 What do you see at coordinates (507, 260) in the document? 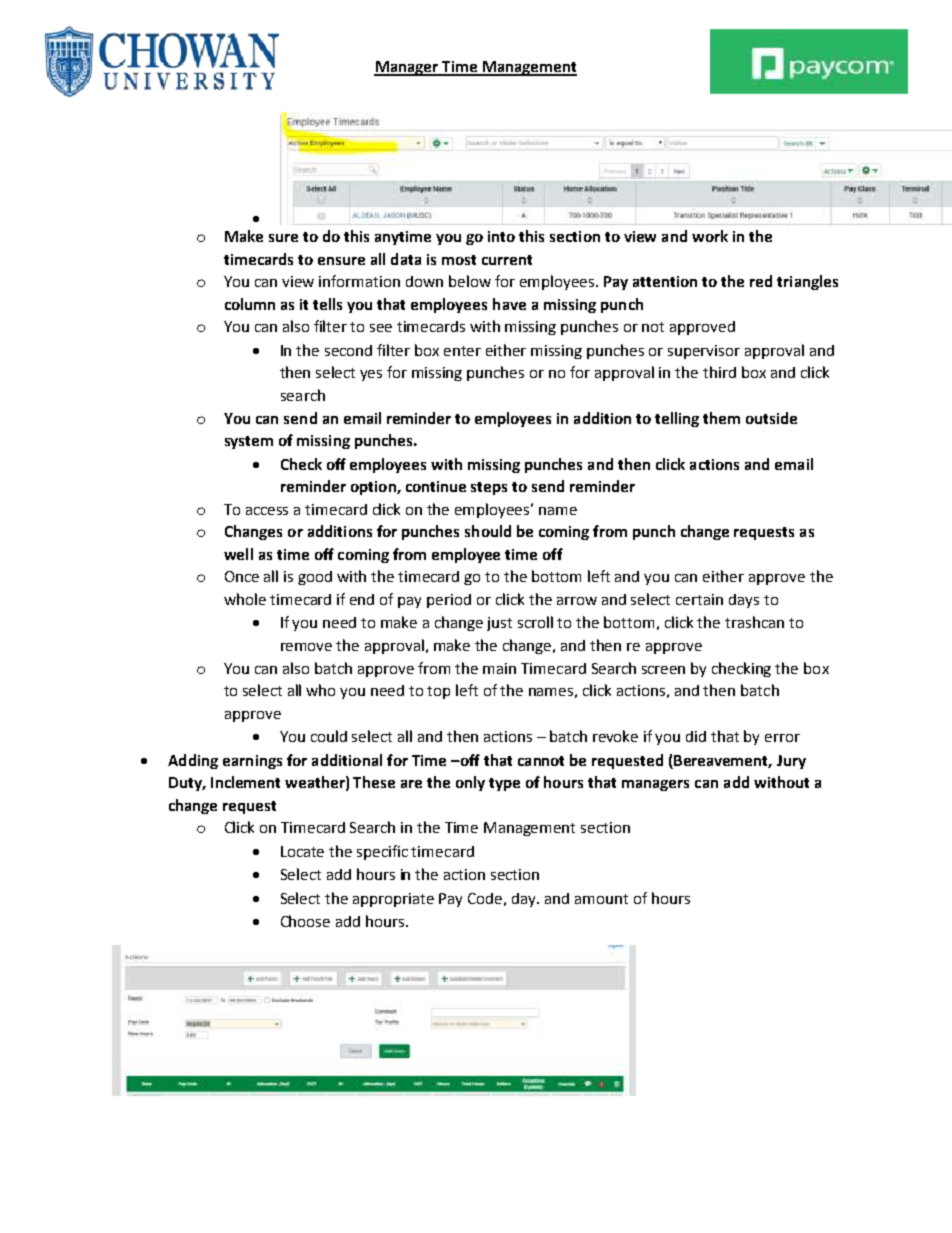
I see `current` at bounding box center [507, 260].
